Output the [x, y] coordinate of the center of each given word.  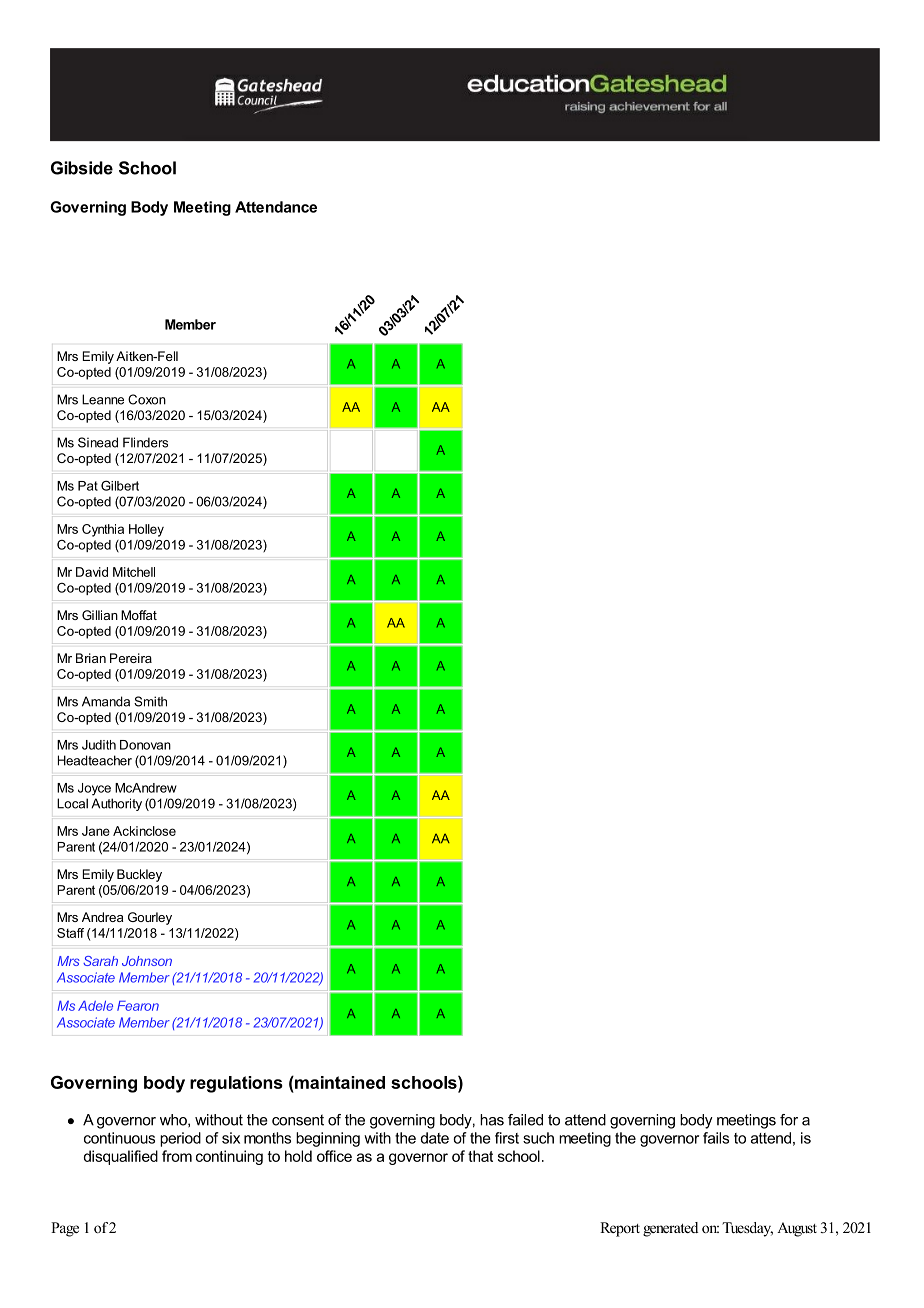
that [480, 1156]
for [789, 1120]
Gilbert [120, 485]
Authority [116, 804]
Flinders [145, 442]
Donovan [145, 745]
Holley [146, 530]
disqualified [121, 1157]
